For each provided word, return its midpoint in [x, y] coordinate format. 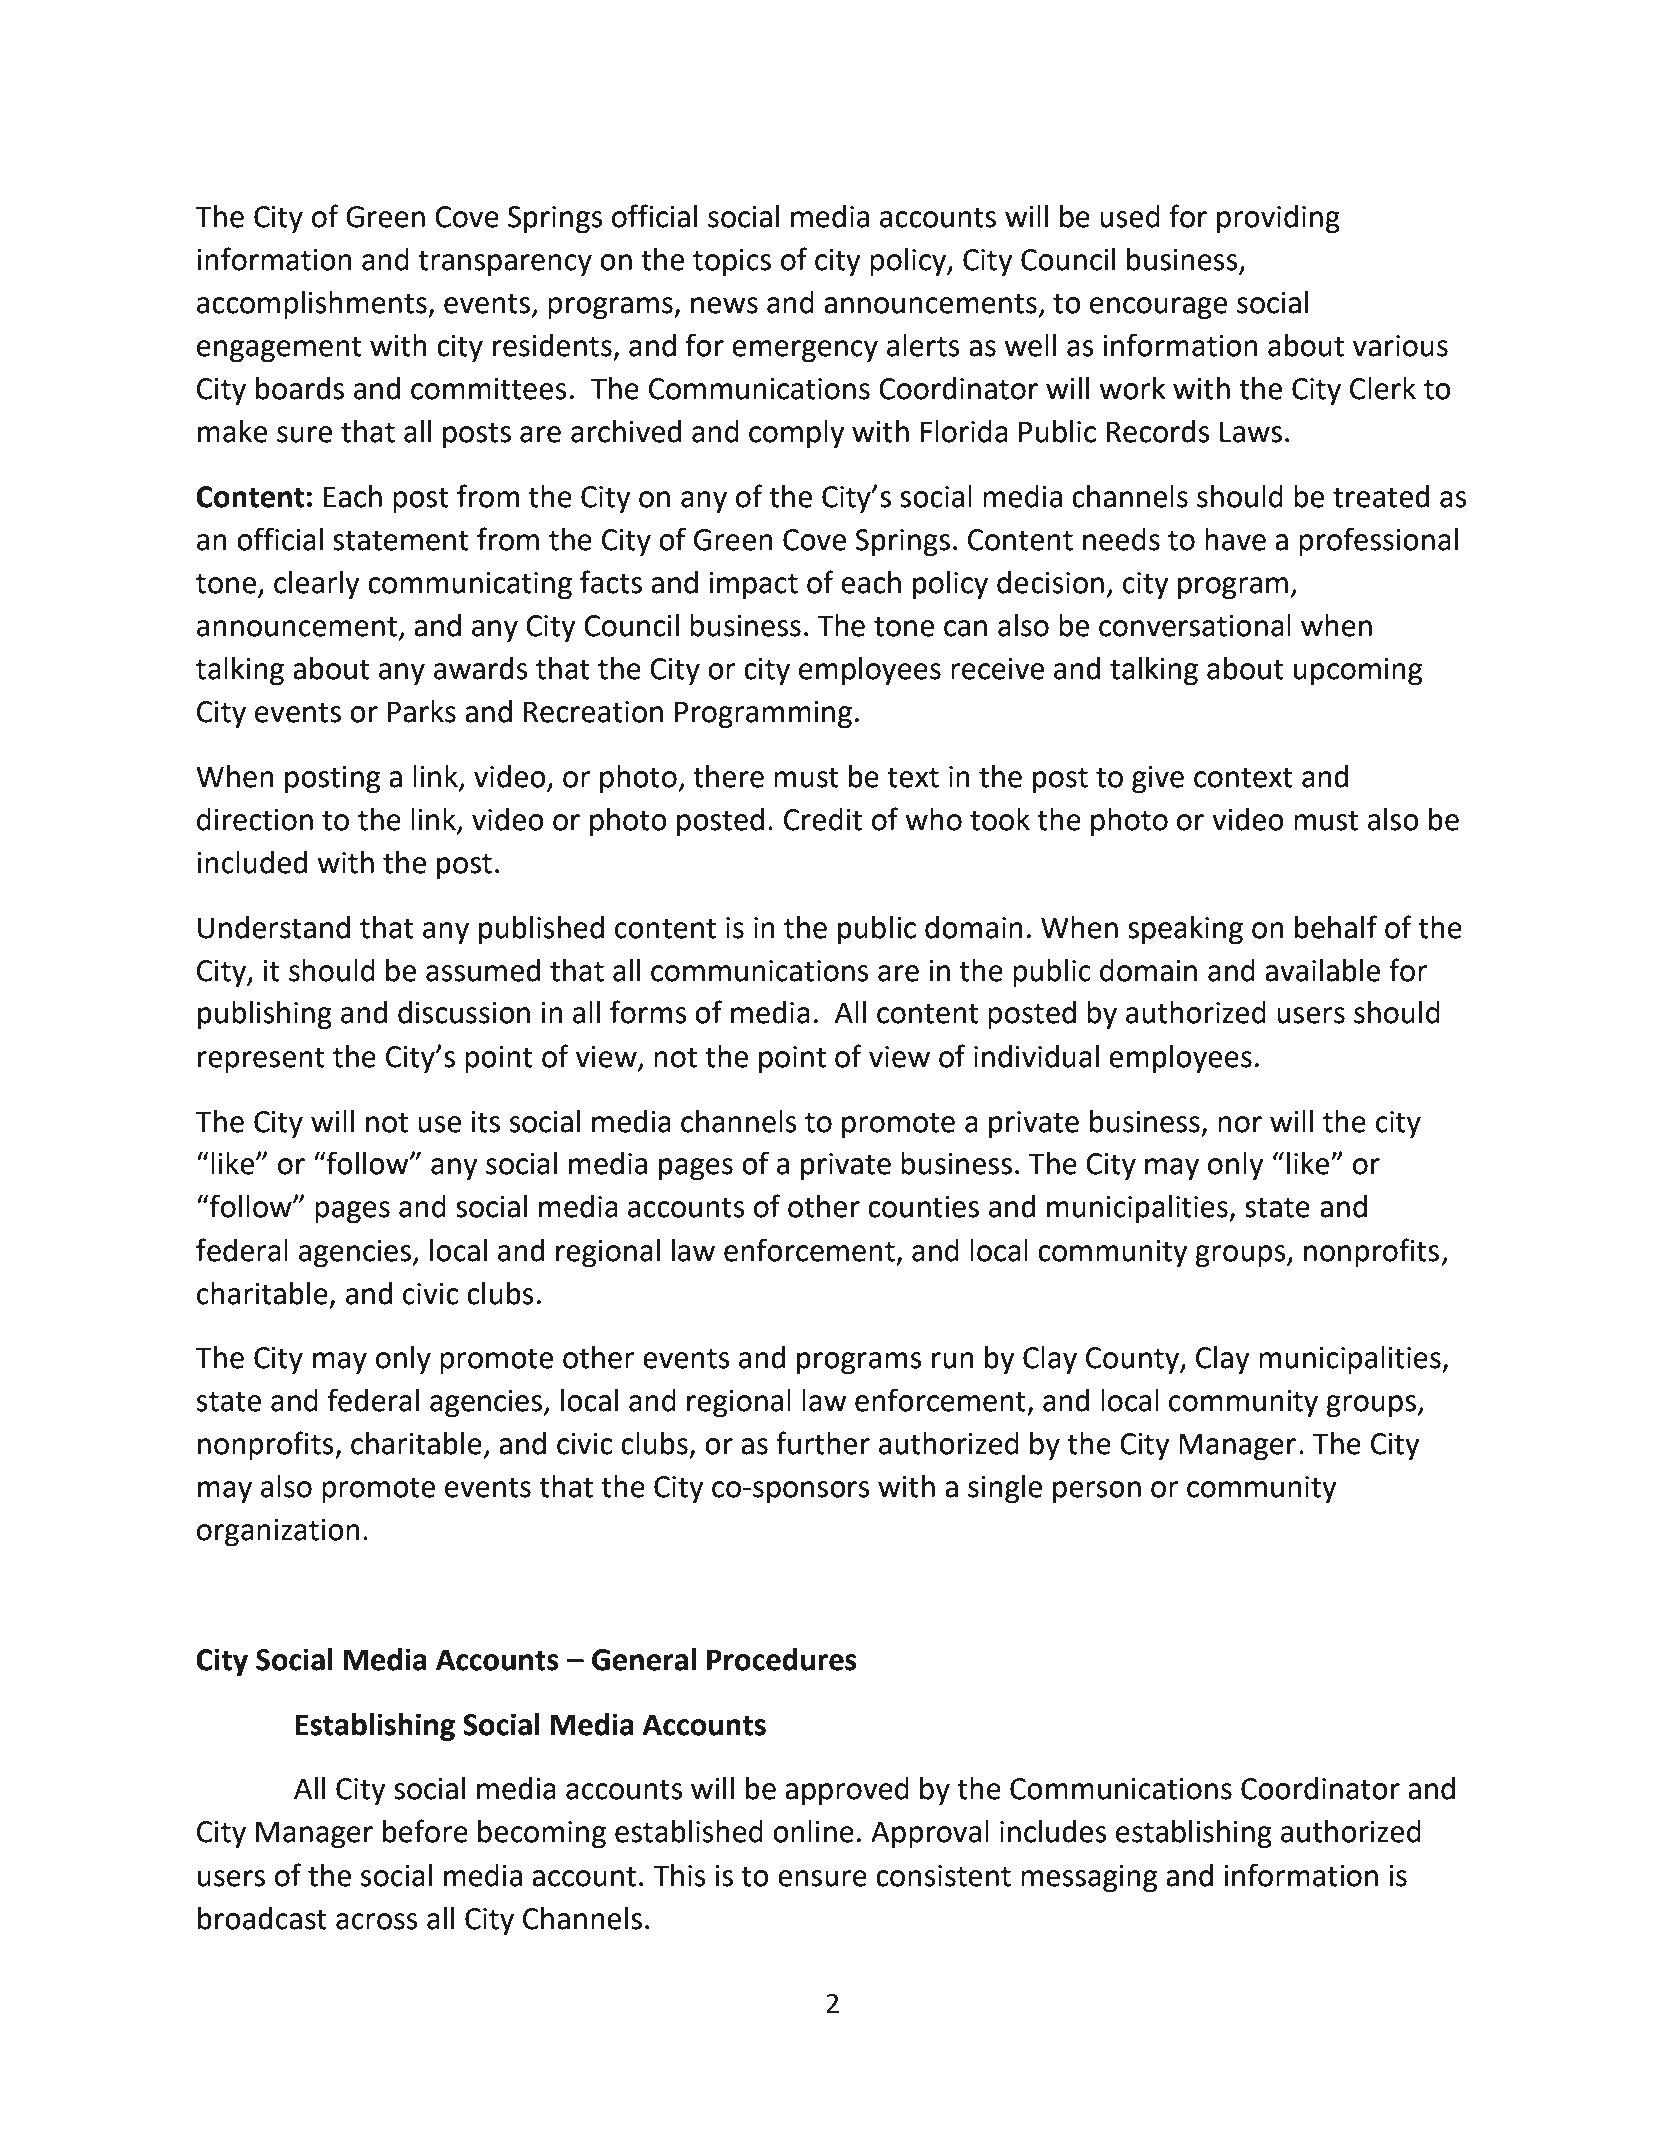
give [1158, 779]
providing [1278, 219]
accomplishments [313, 305]
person [1097, 1492]
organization [278, 1532]
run [953, 1360]
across [377, 1921]
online [813, 1831]
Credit [823, 819]
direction [255, 819]
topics [732, 262]
